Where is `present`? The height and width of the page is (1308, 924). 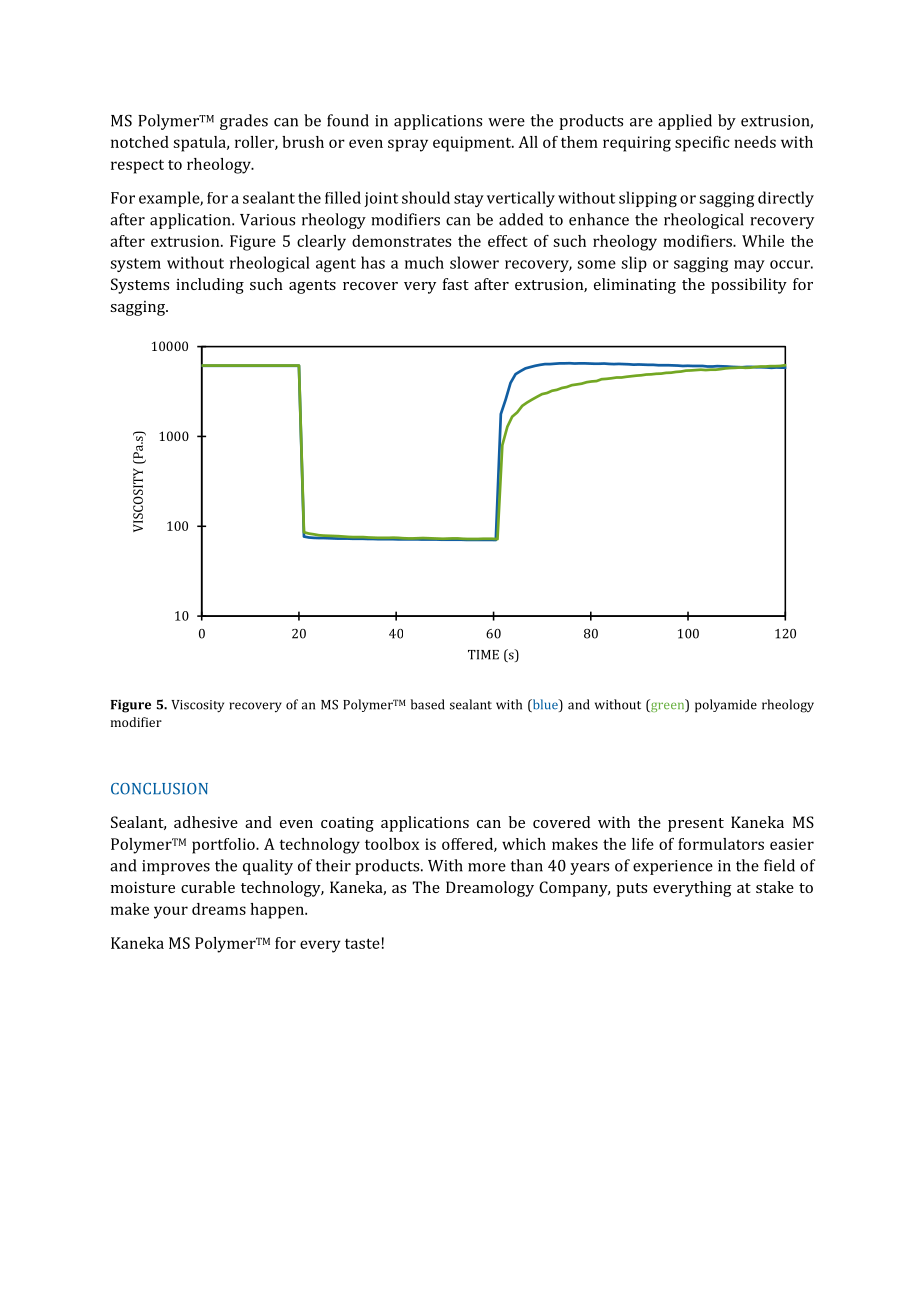 present is located at coordinates (696, 825).
